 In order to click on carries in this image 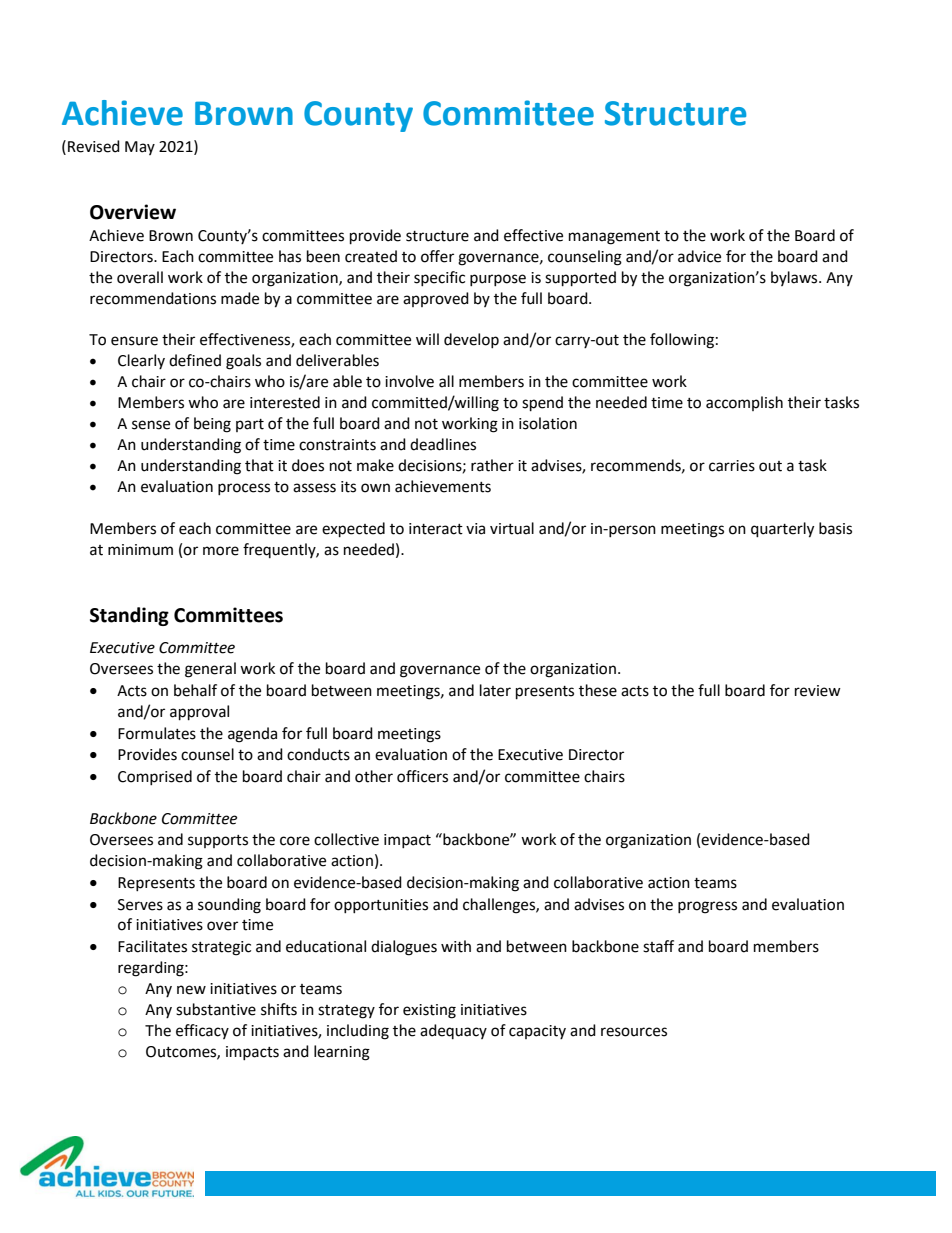, I will do `click(732, 466)`.
